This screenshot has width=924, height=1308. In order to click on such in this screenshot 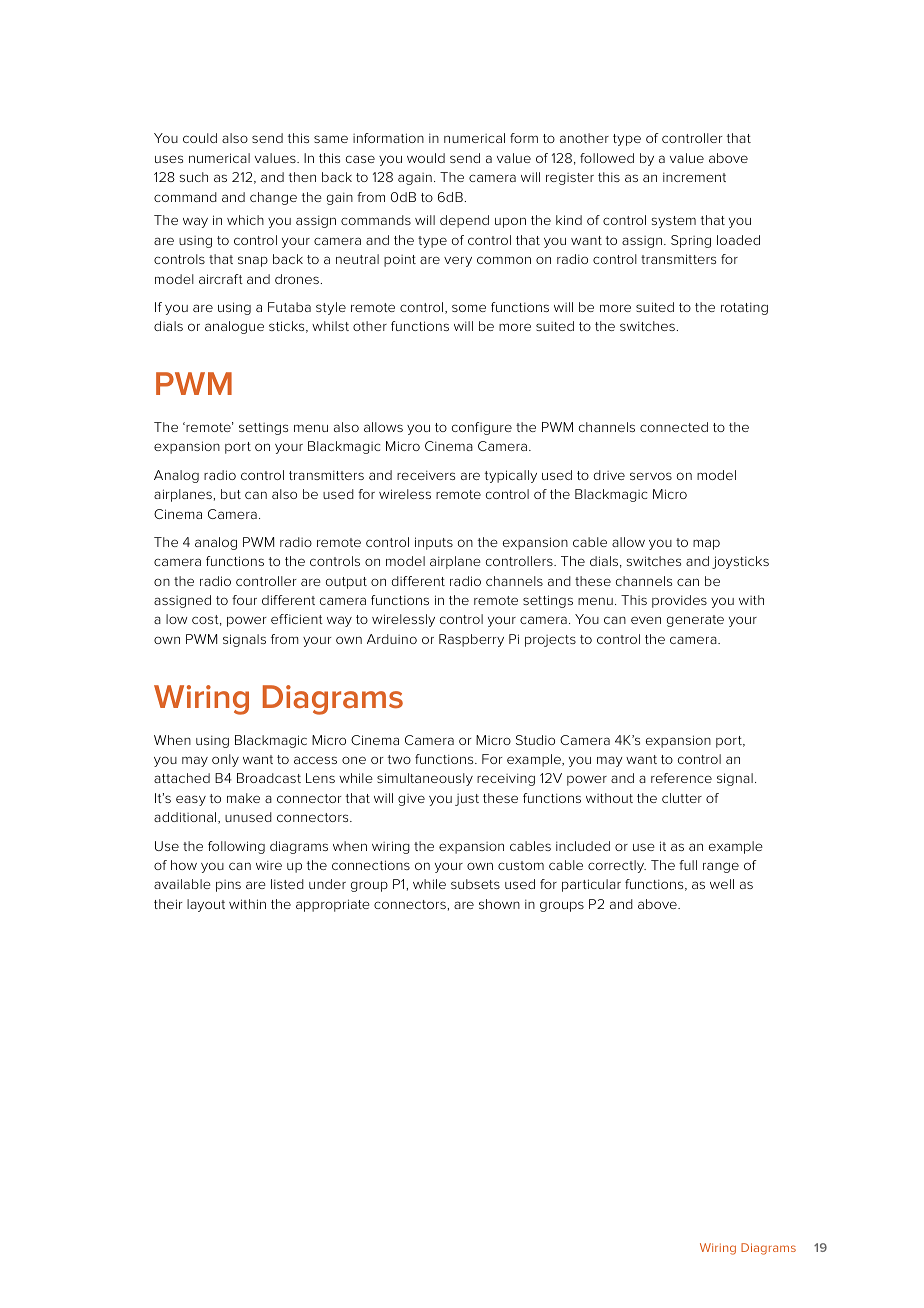, I will do `click(193, 177)`.
